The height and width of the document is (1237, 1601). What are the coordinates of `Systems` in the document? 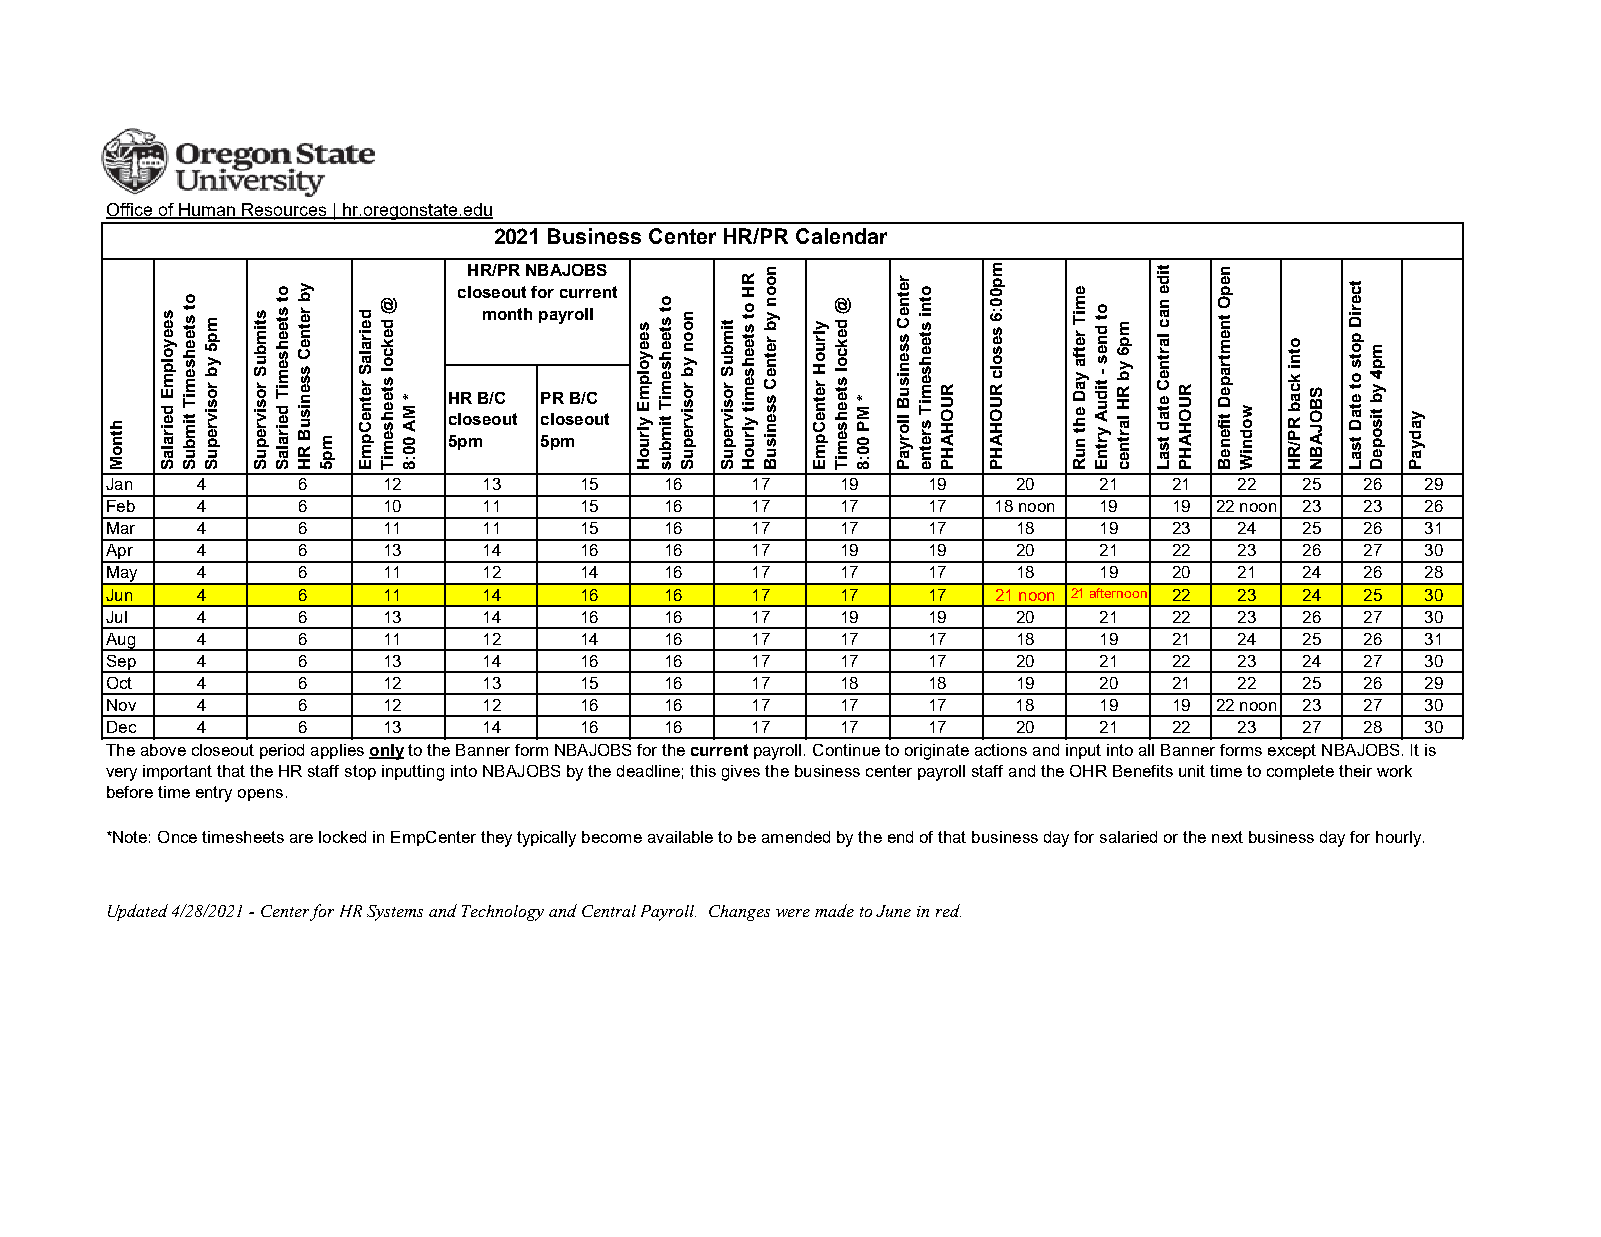 It's located at (395, 913).
